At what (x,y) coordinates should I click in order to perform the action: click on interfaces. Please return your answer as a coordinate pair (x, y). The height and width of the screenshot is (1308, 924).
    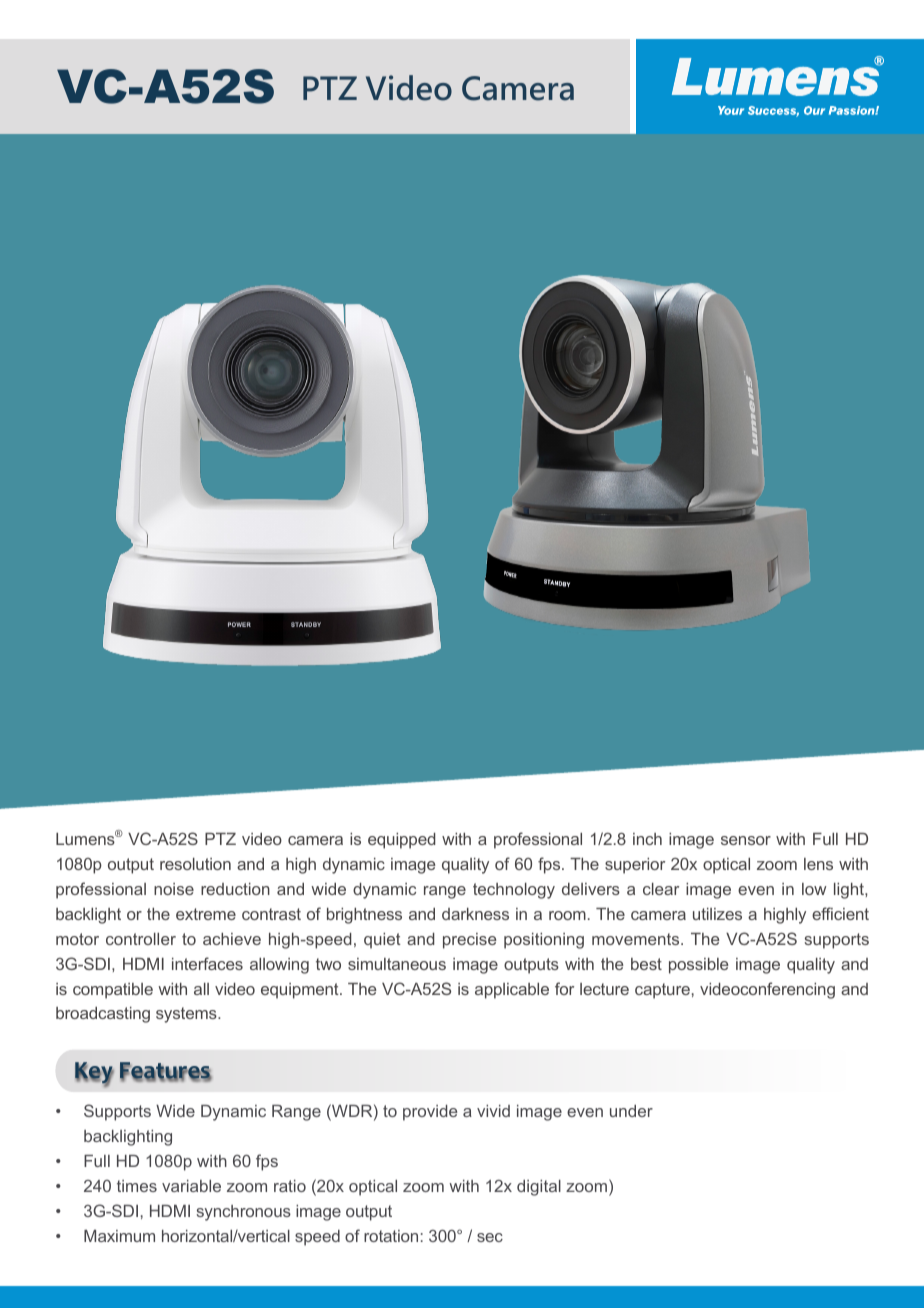
    Looking at the image, I should click on (207, 963).
